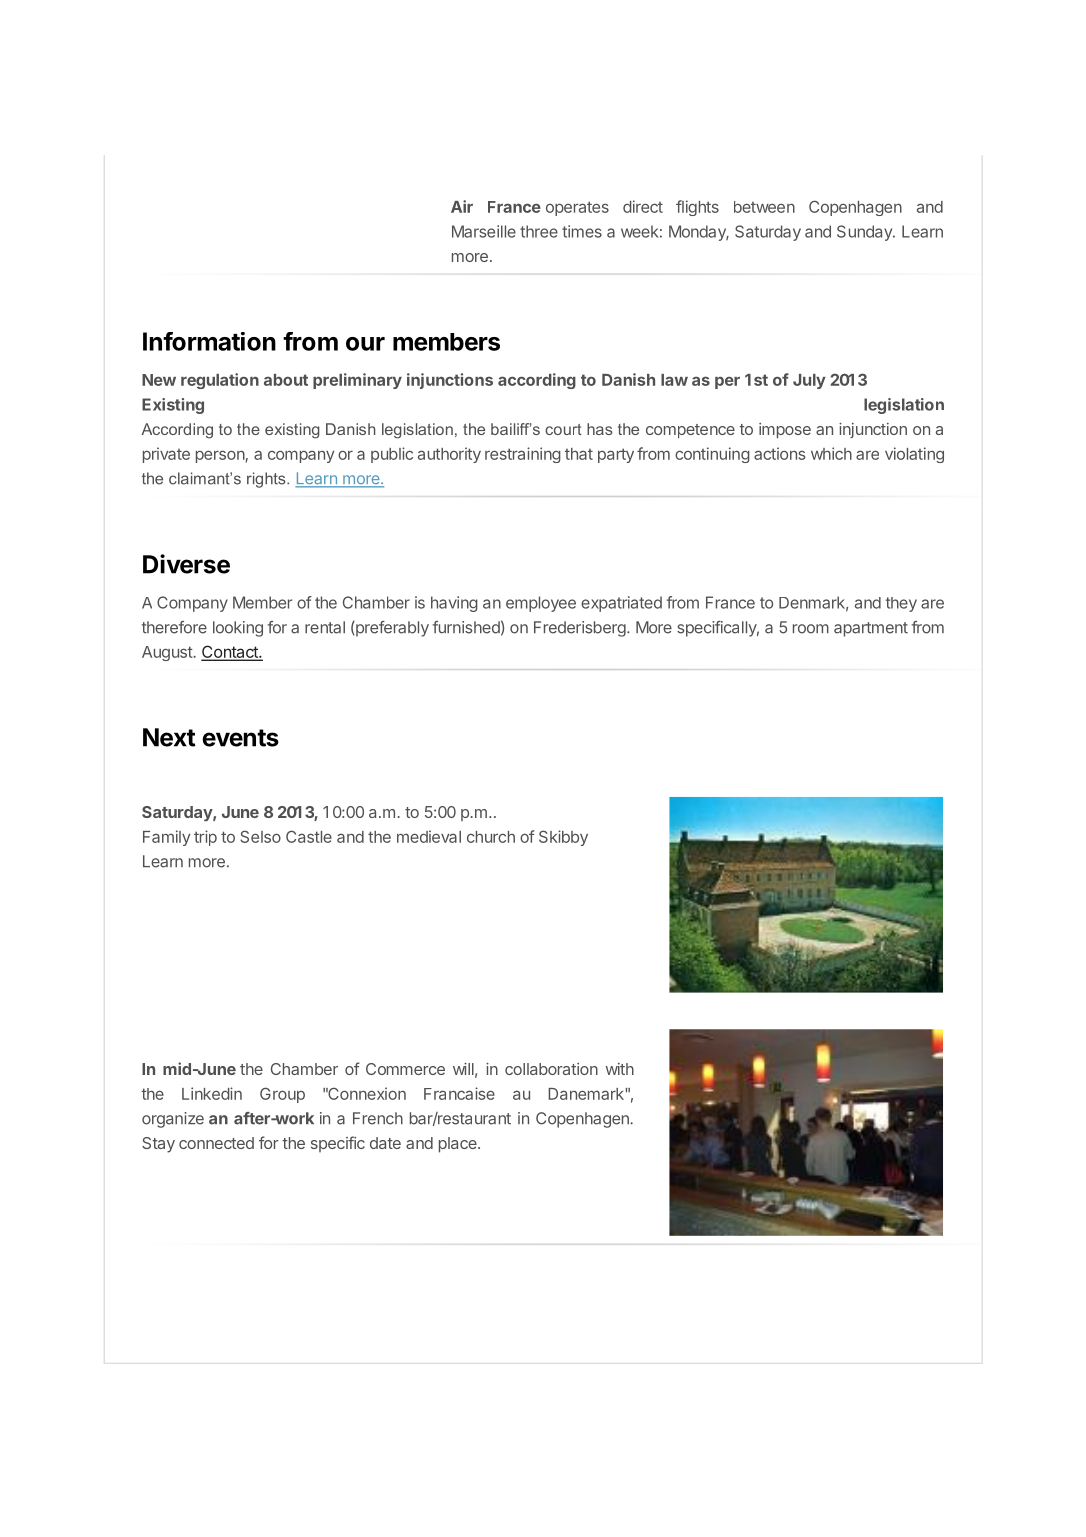  I want to click on trip, so click(205, 838).
